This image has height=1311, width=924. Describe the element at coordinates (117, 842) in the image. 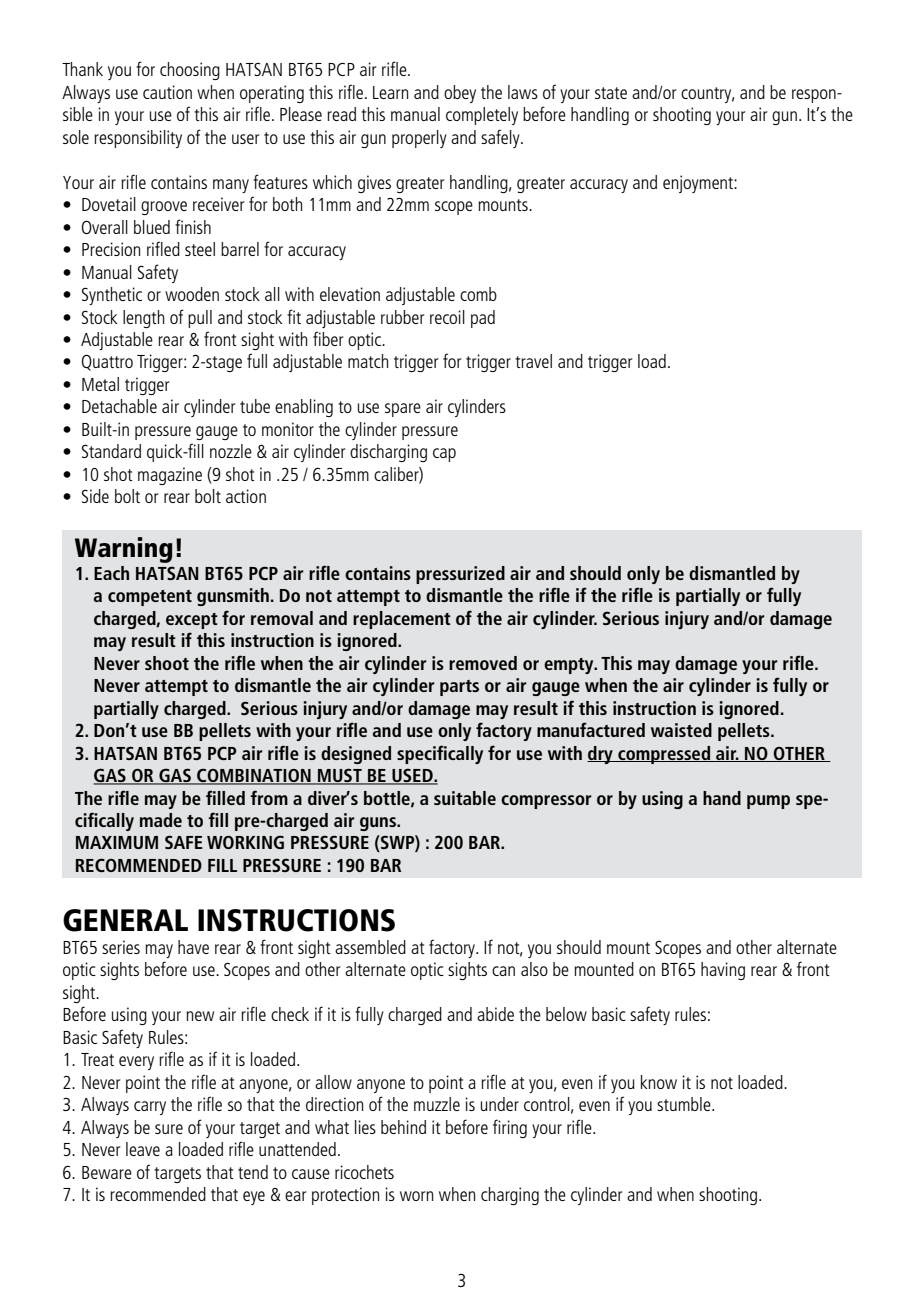

I see `MAXIMUM` at that location.
